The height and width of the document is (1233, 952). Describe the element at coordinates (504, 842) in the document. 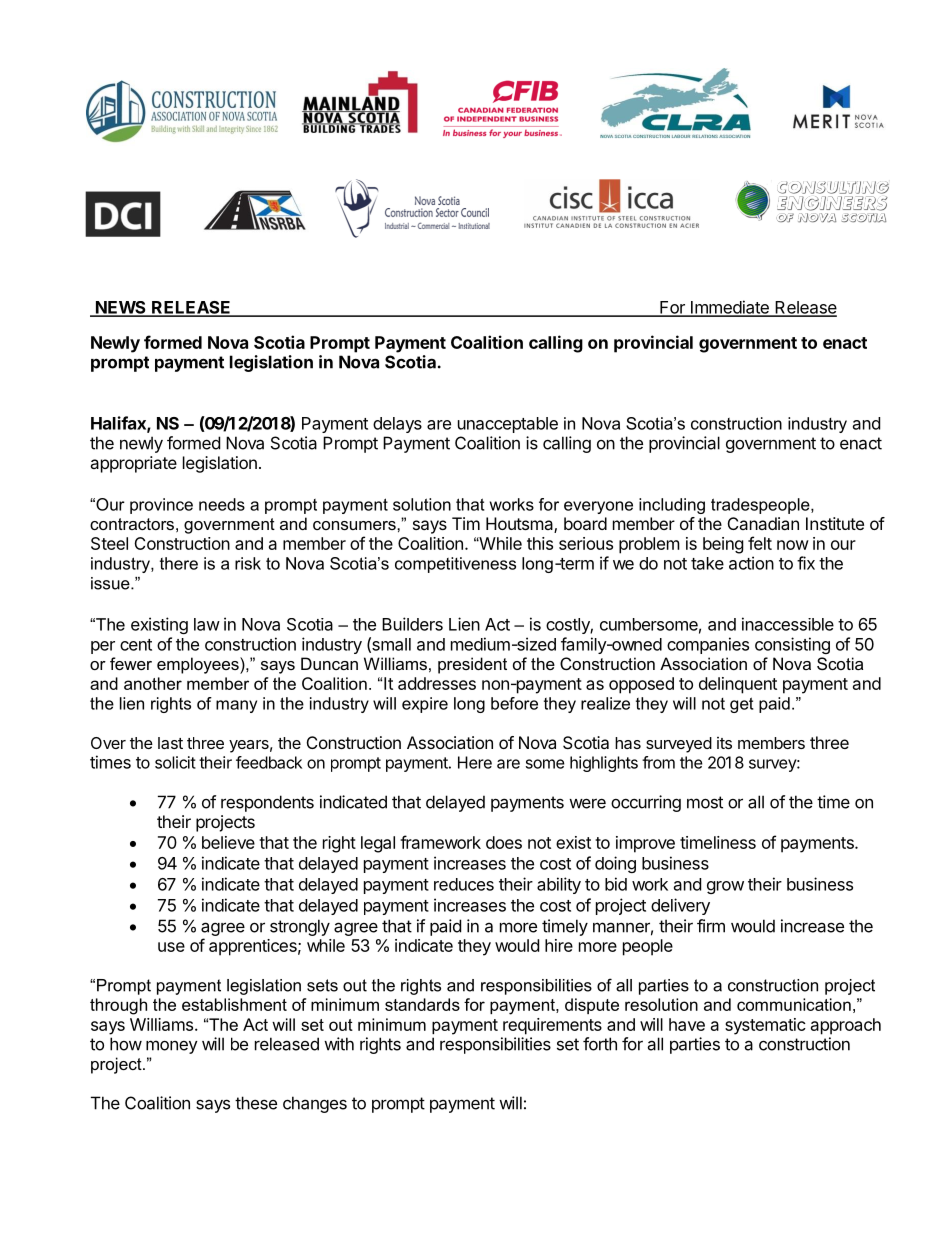

I see `does` at that location.
